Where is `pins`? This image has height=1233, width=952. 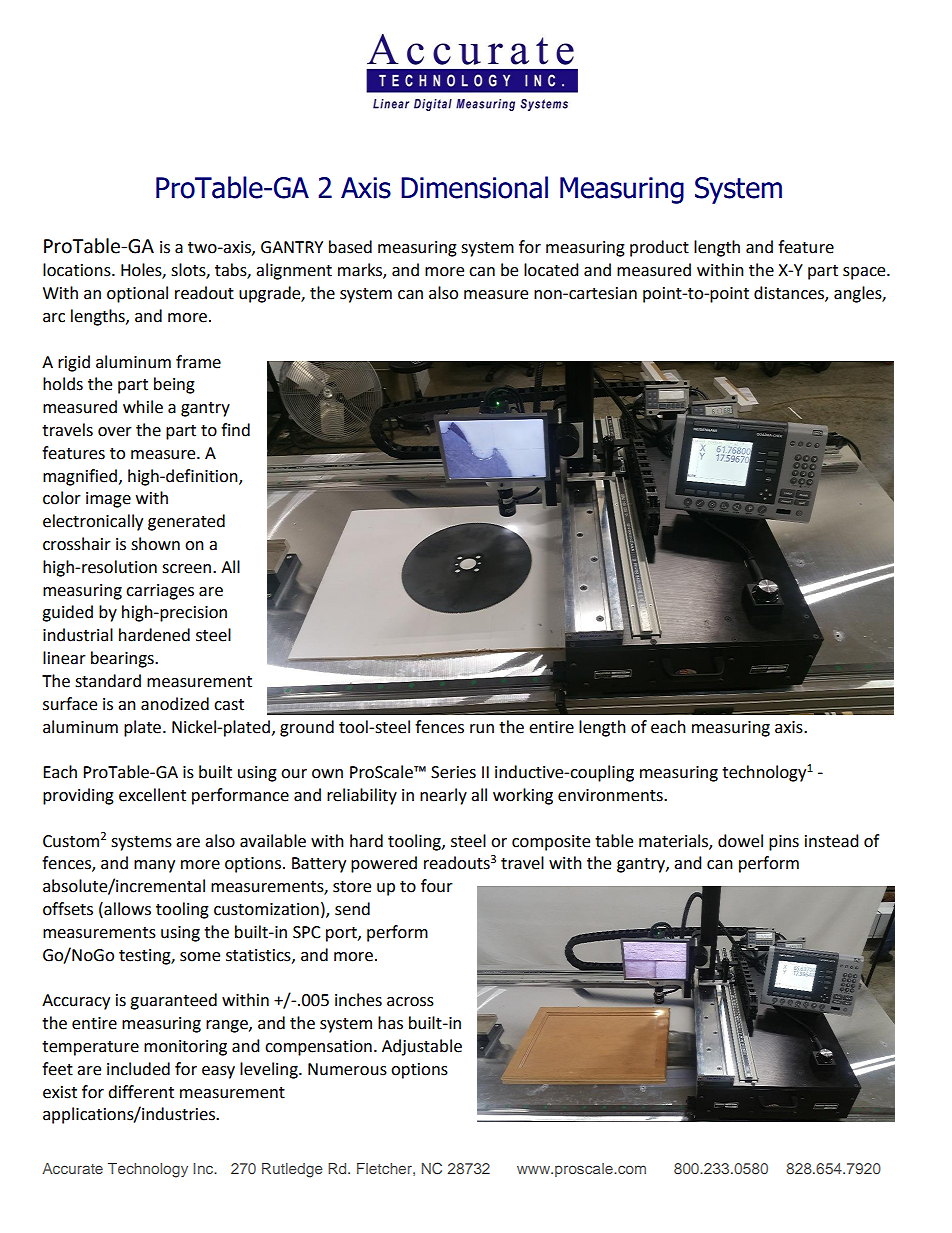 pins is located at coordinates (784, 843).
